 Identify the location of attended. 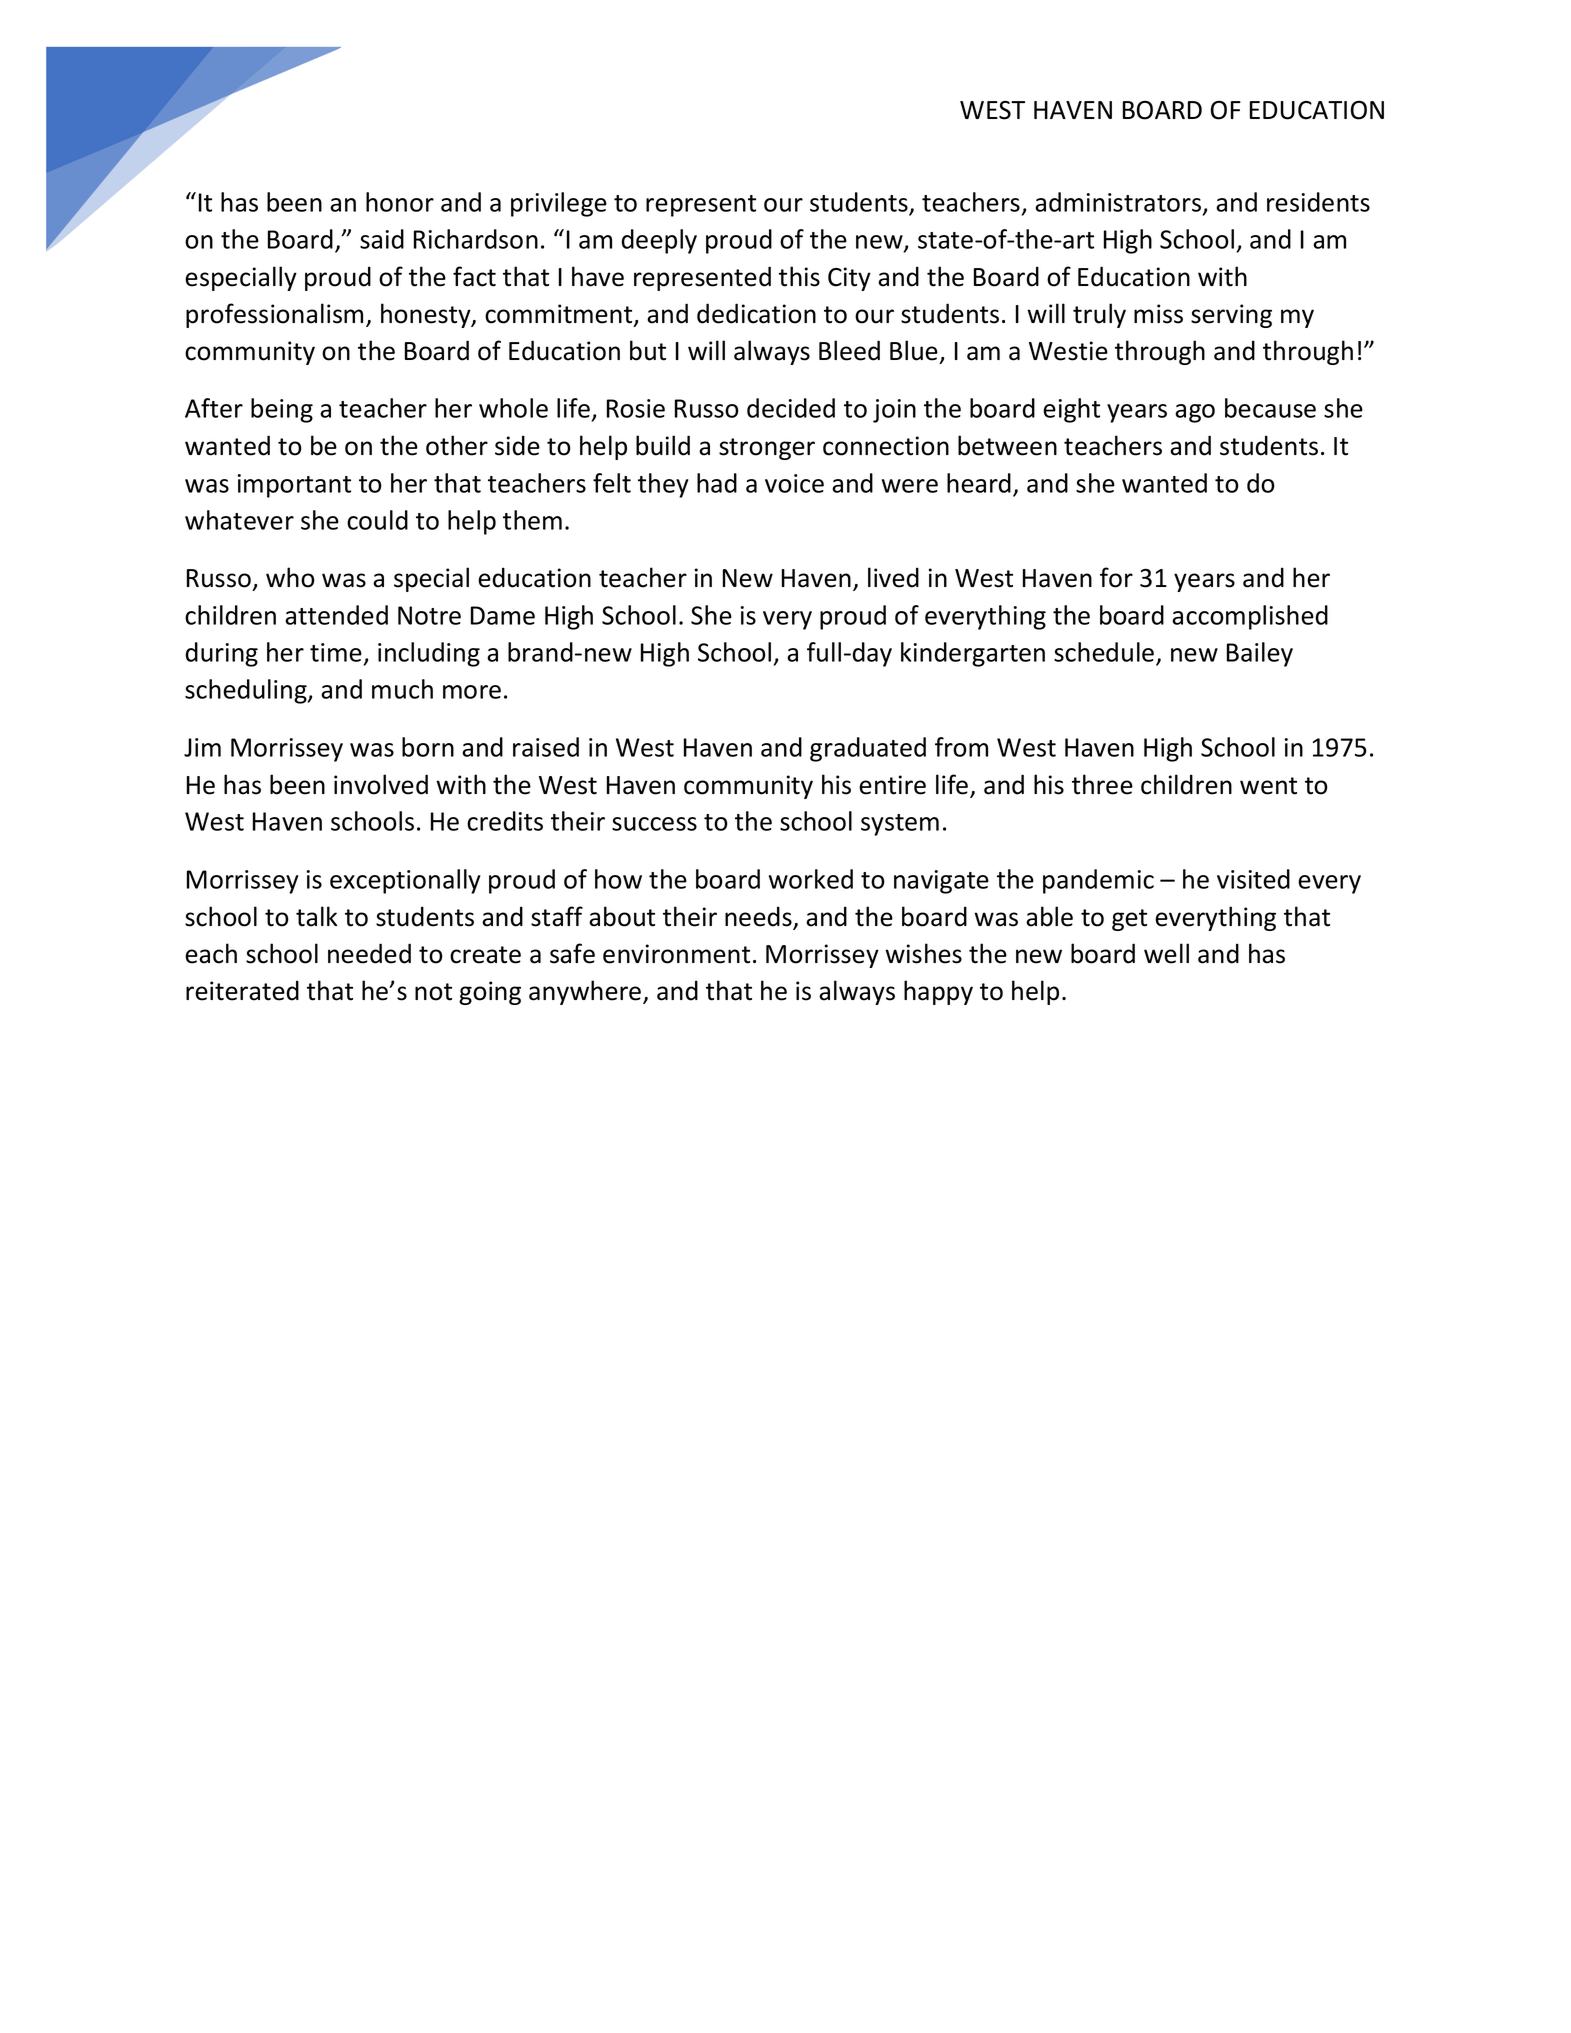
(336, 615).
